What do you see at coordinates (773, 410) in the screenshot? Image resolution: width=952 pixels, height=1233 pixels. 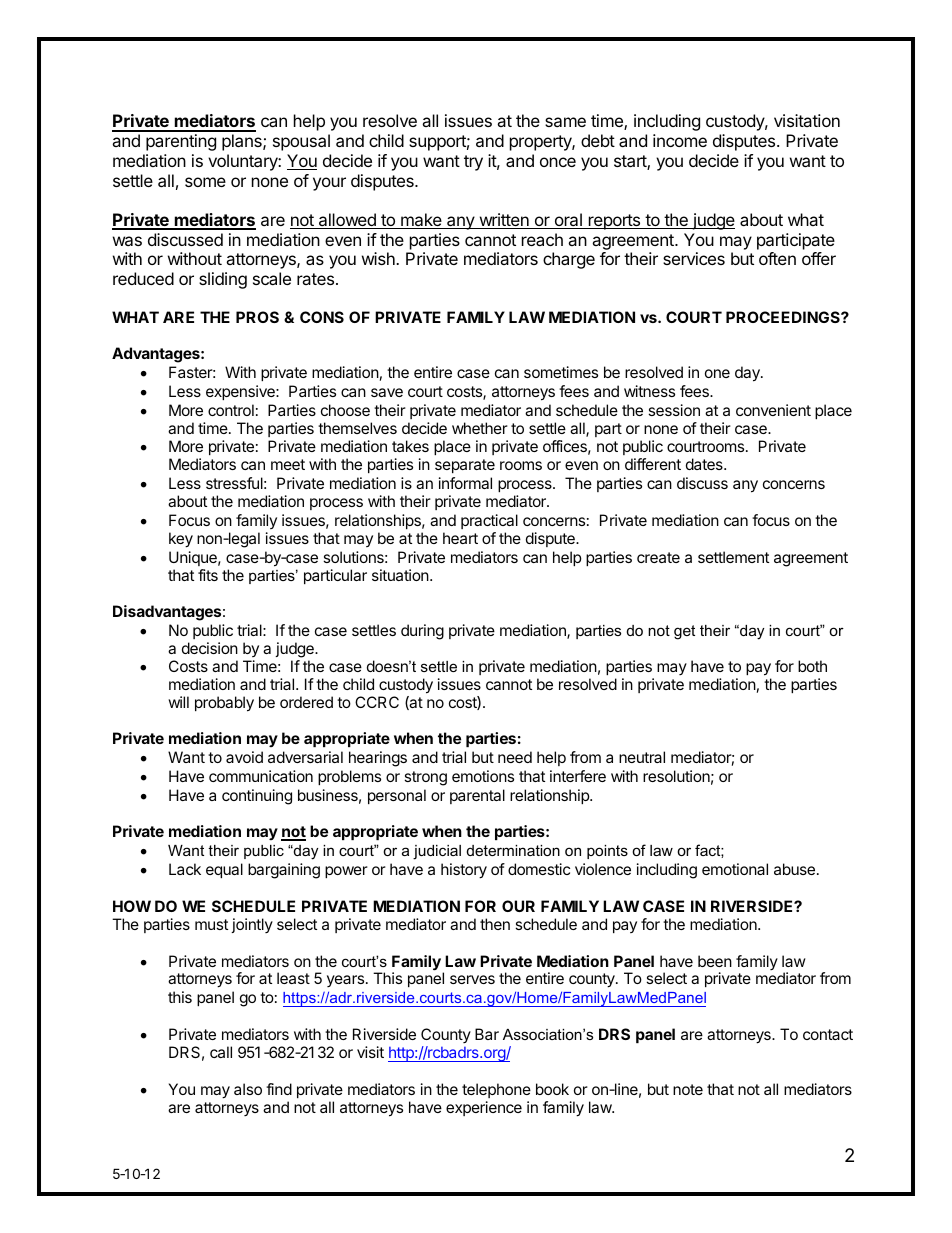 I see `convenient` at bounding box center [773, 410].
